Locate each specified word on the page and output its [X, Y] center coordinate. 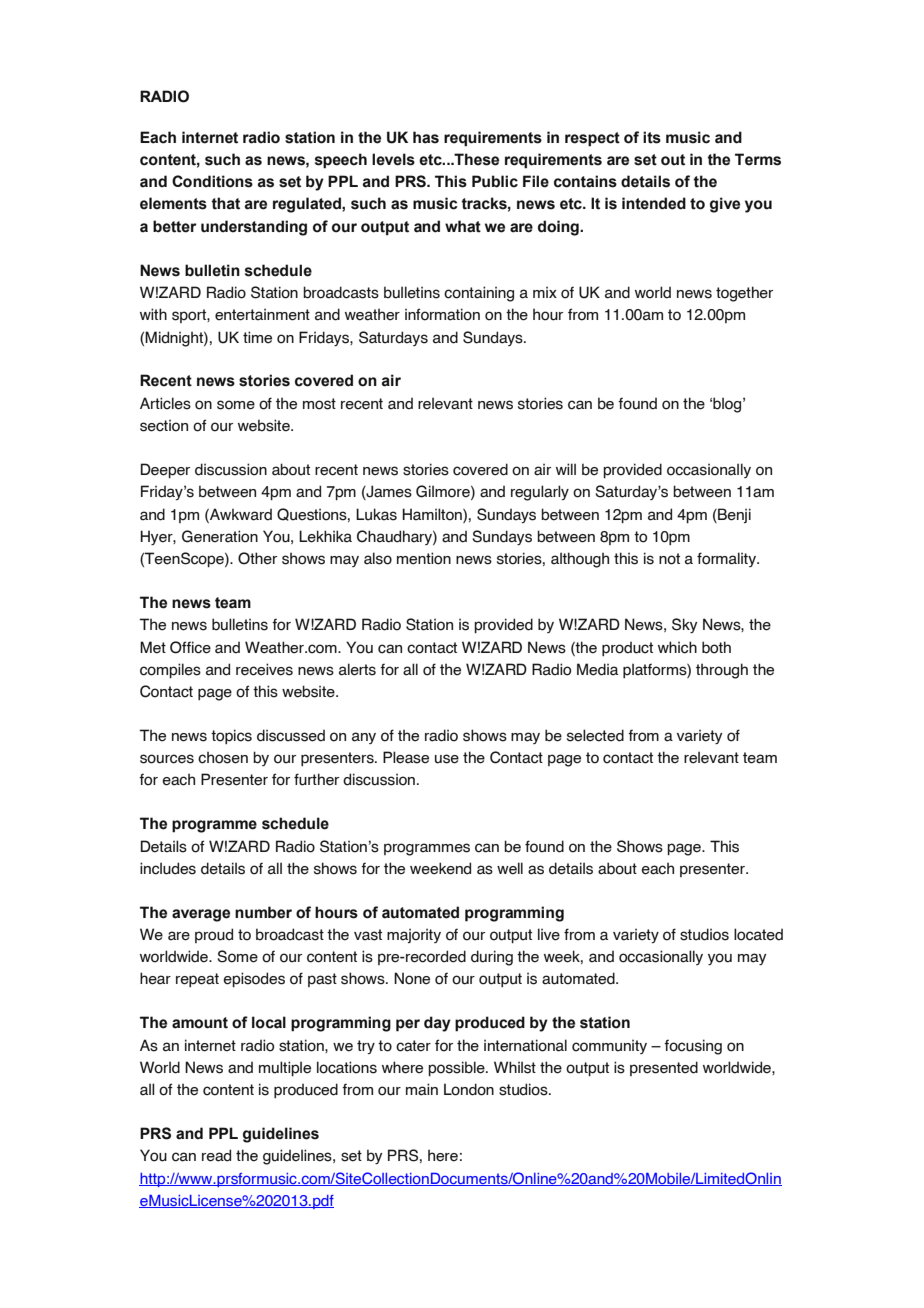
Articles [165, 403]
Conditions [212, 181]
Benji [733, 515]
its [652, 137]
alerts [357, 669]
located [758, 934]
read [216, 1155]
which [677, 647]
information [442, 314]
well [510, 868]
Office [190, 647]
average [201, 915]
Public [495, 181]
